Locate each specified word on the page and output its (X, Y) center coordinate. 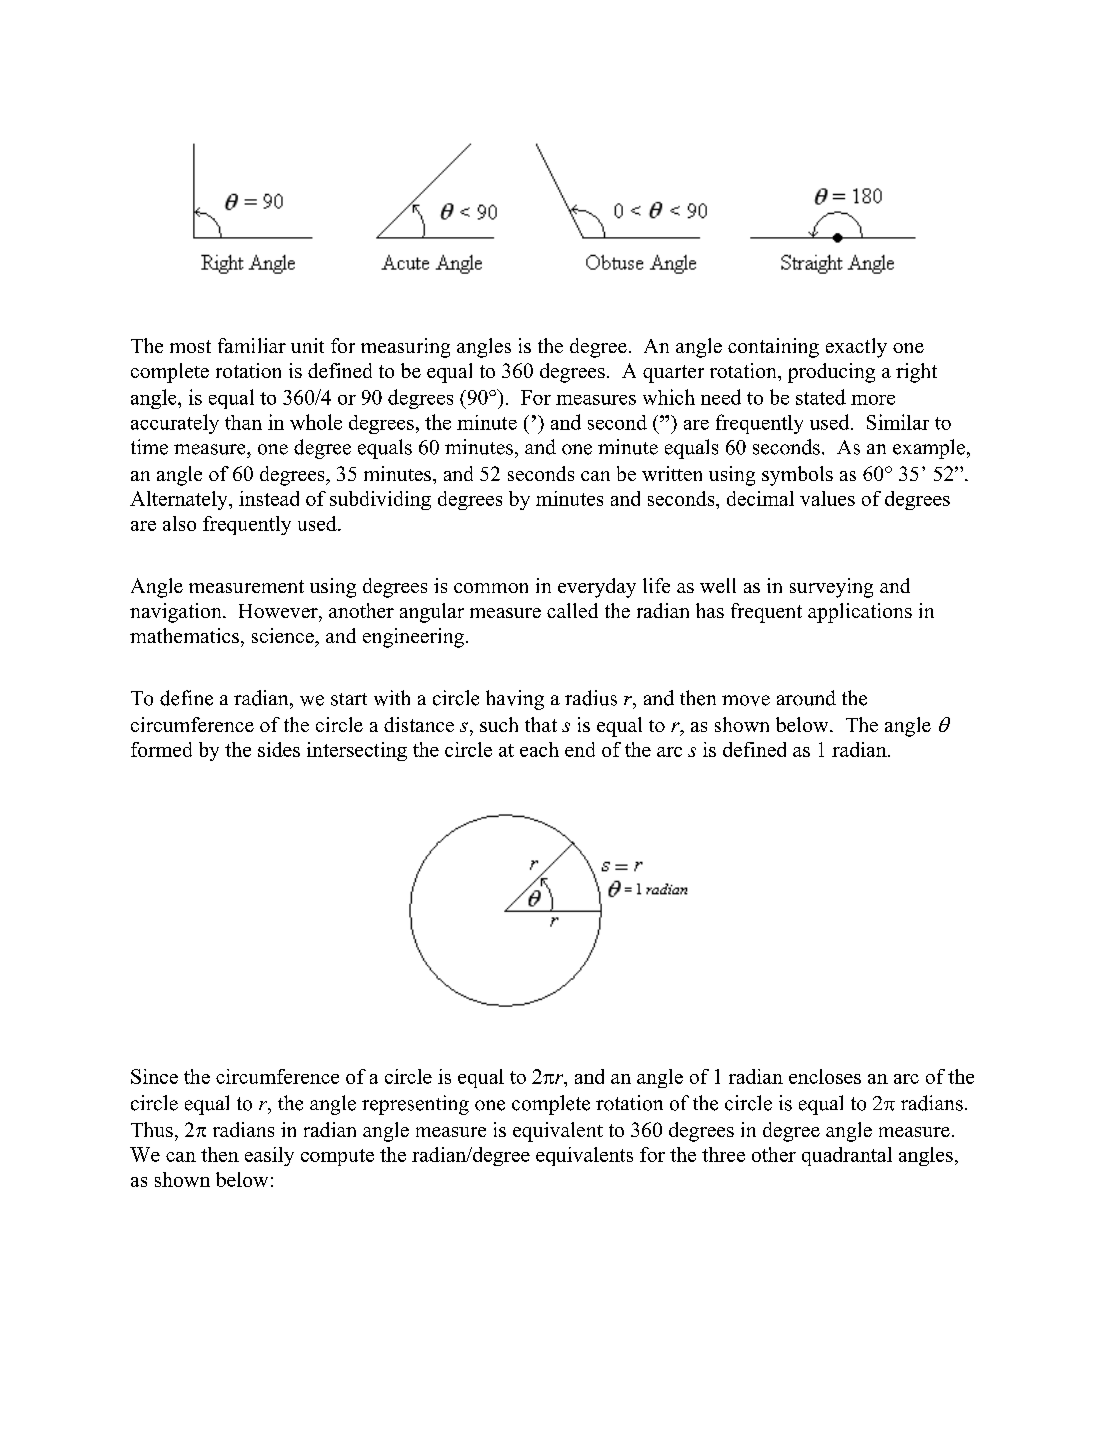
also (179, 523)
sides (279, 749)
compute (337, 1157)
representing (415, 1105)
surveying (831, 588)
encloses (825, 1076)
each (539, 749)
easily (269, 1156)
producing (831, 373)
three (723, 1154)
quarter (673, 374)
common (491, 588)
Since (154, 1076)
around (806, 698)
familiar (252, 345)
